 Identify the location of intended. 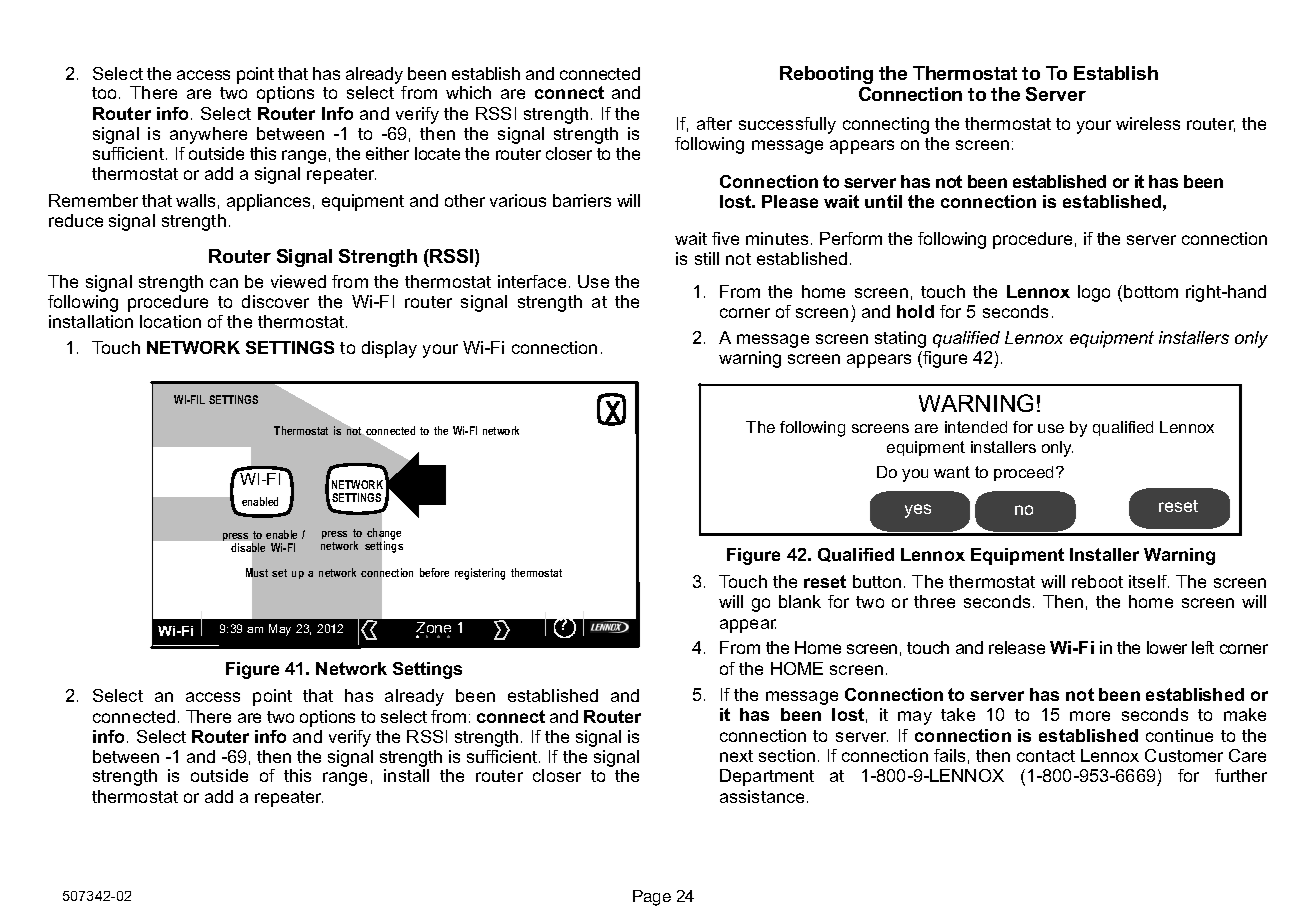
(976, 427).
